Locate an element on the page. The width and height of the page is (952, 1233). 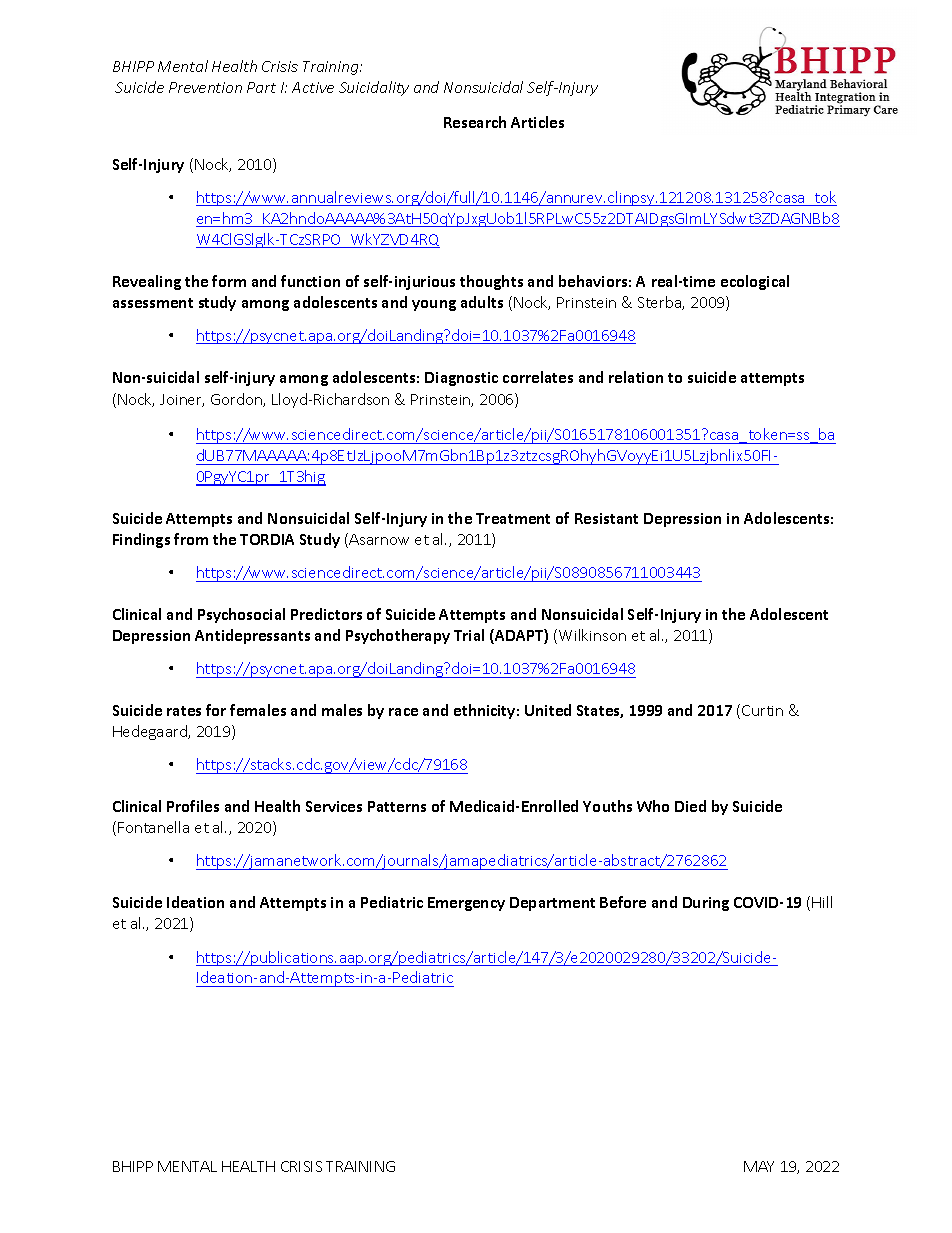
Joiner is located at coordinates (182, 400).
